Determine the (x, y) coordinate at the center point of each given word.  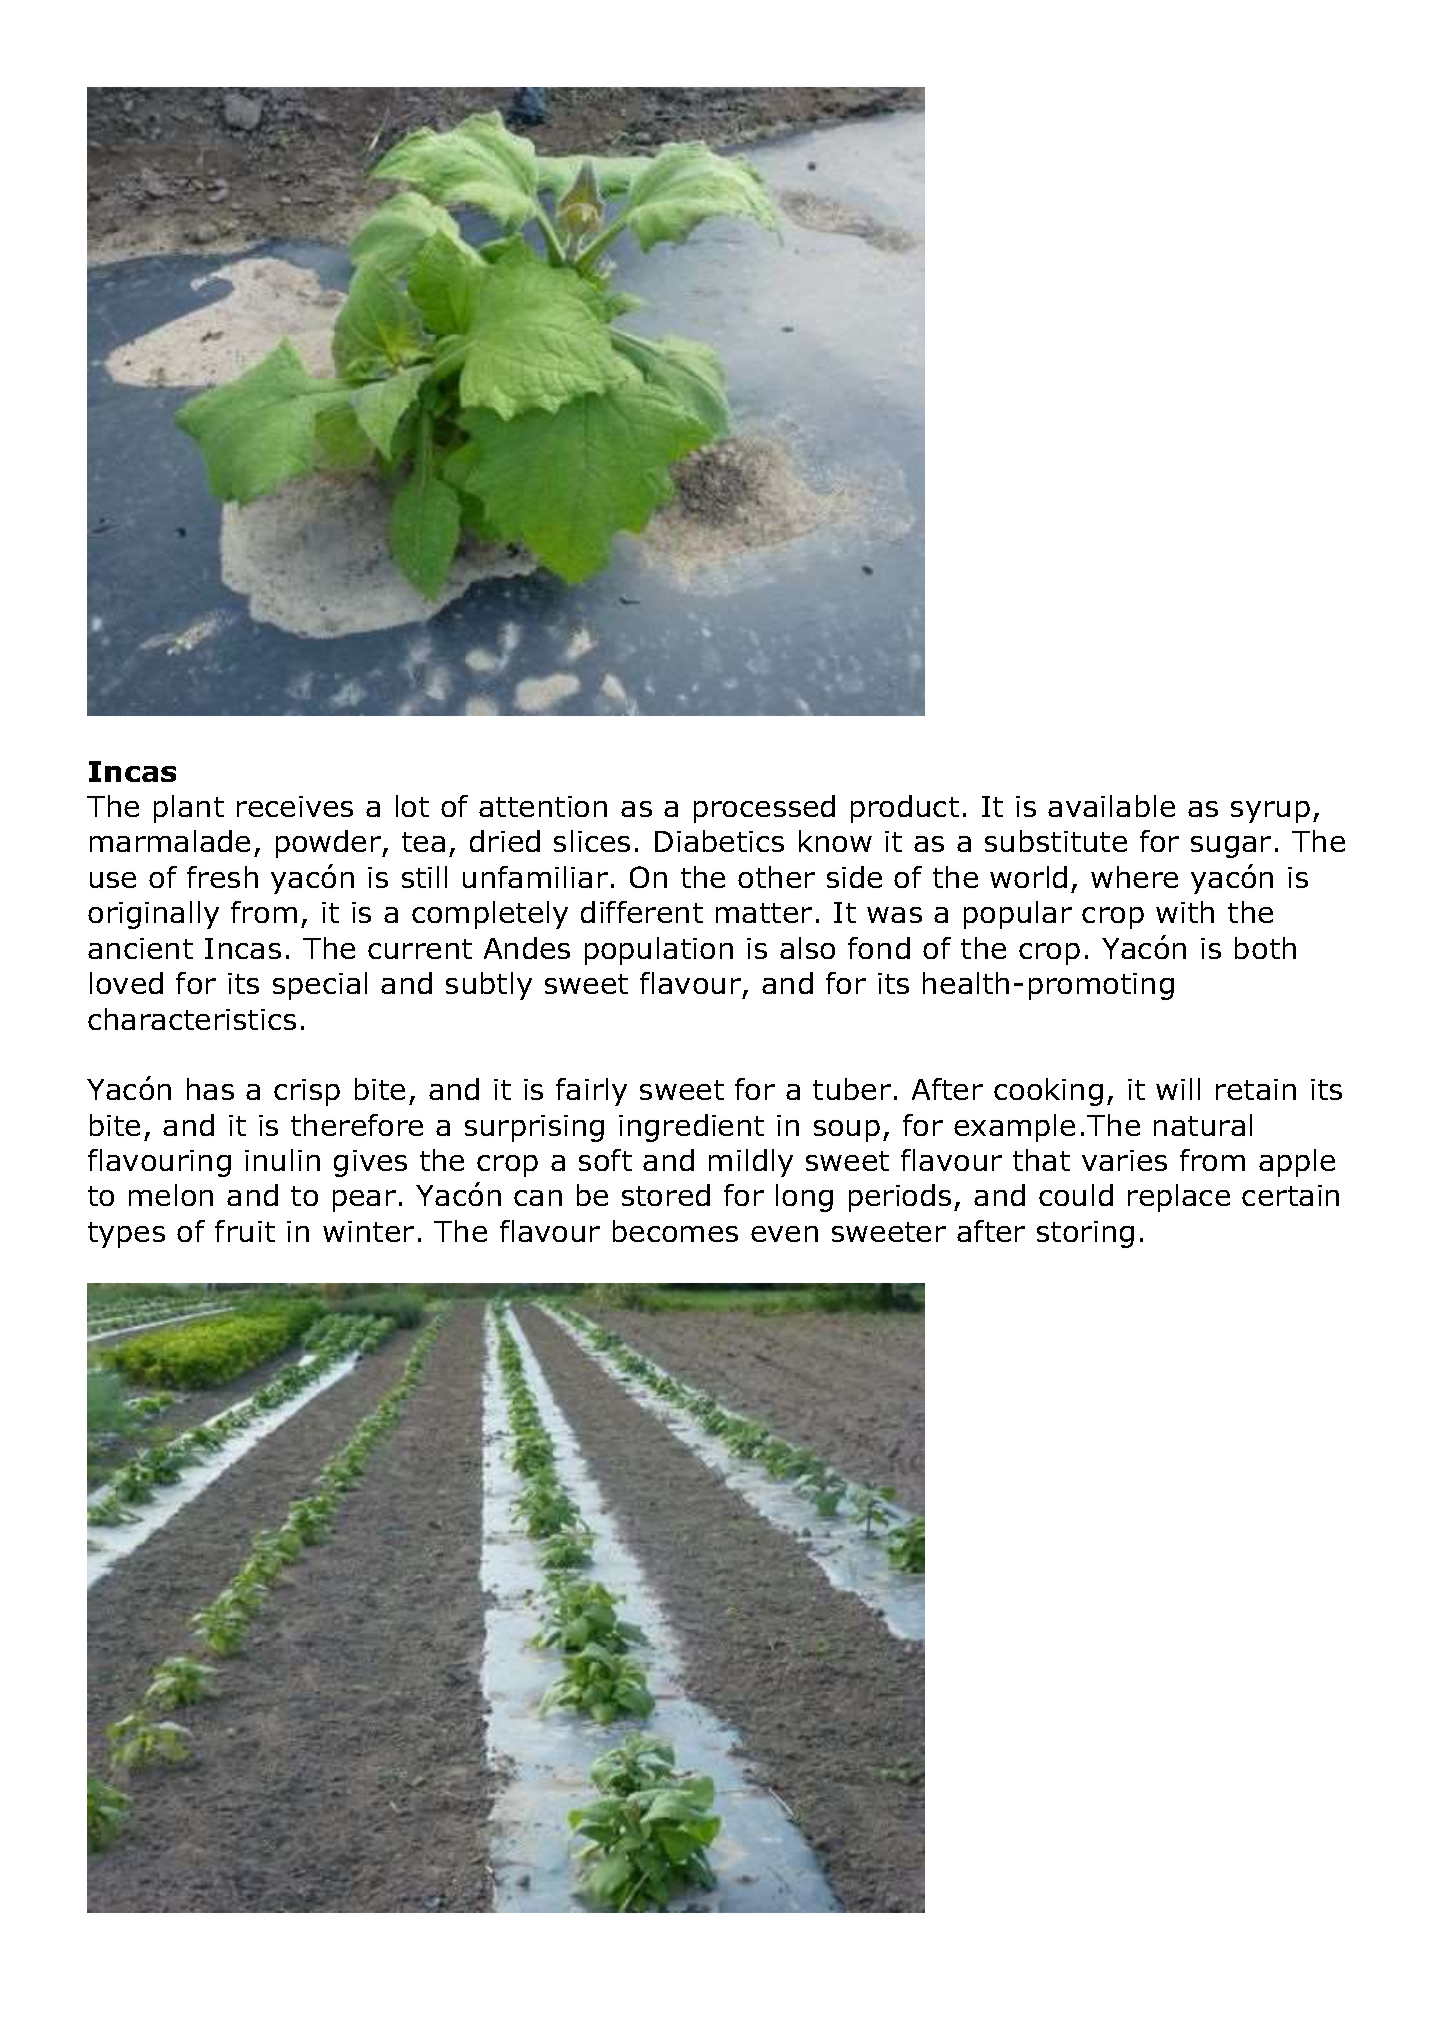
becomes (675, 1231)
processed (764, 809)
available (1111, 806)
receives (295, 806)
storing (1085, 1234)
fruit (245, 1231)
